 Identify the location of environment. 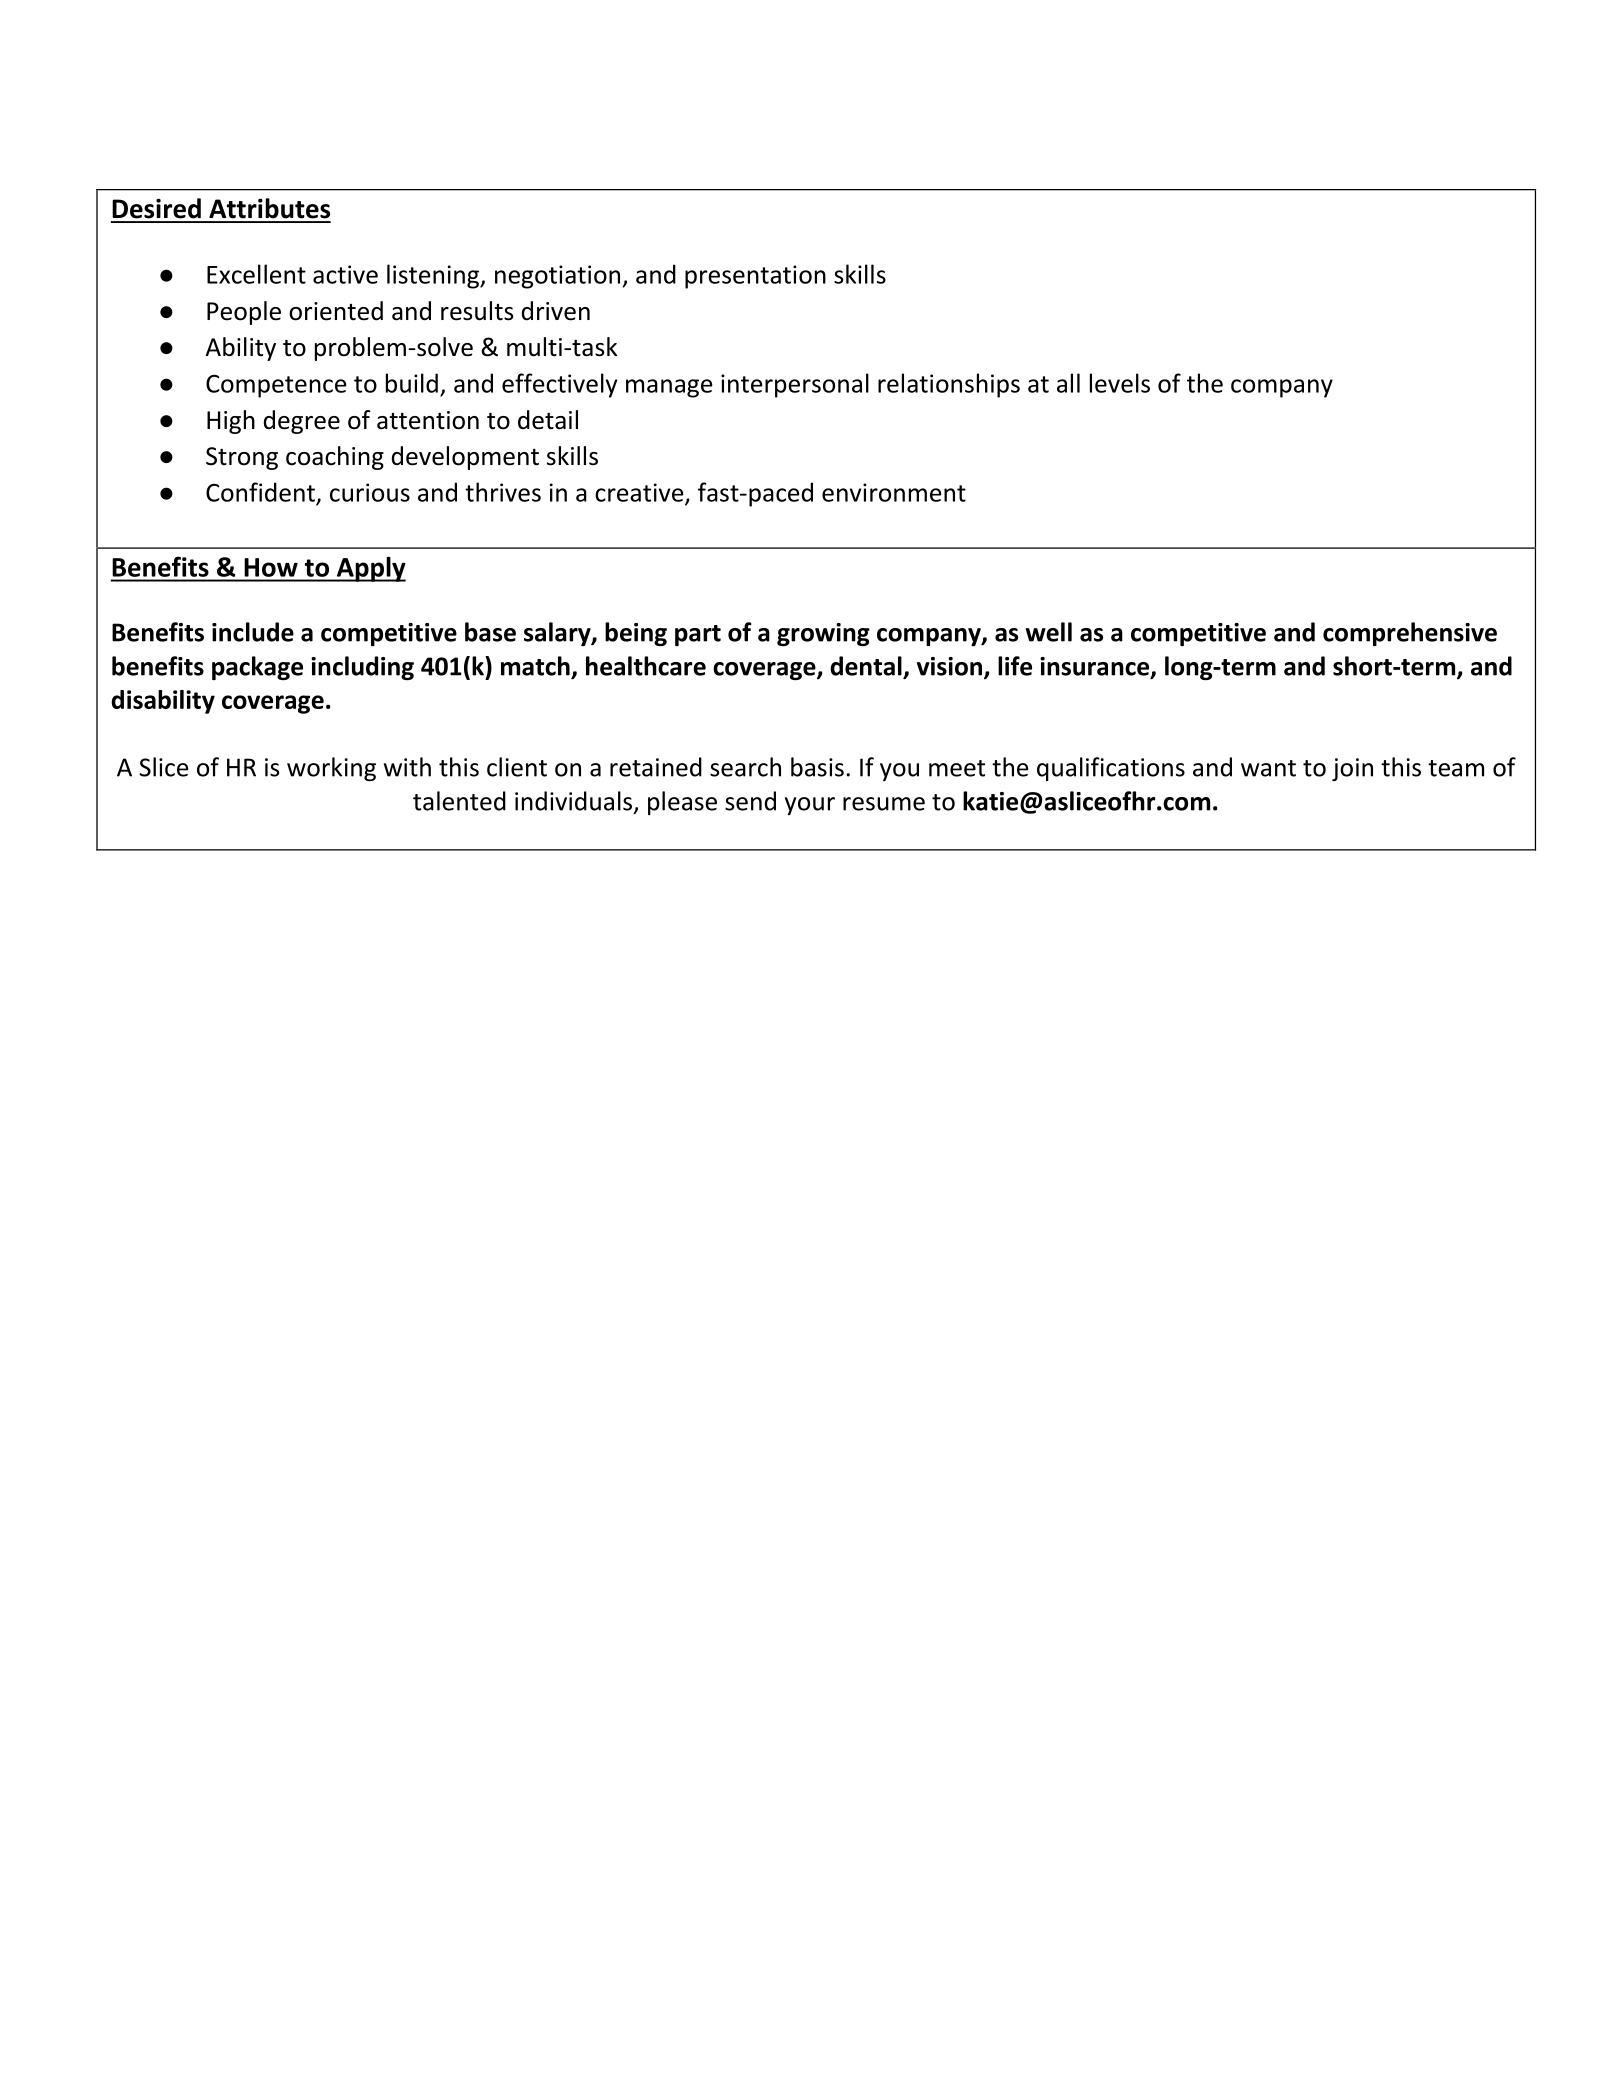
(894, 492).
